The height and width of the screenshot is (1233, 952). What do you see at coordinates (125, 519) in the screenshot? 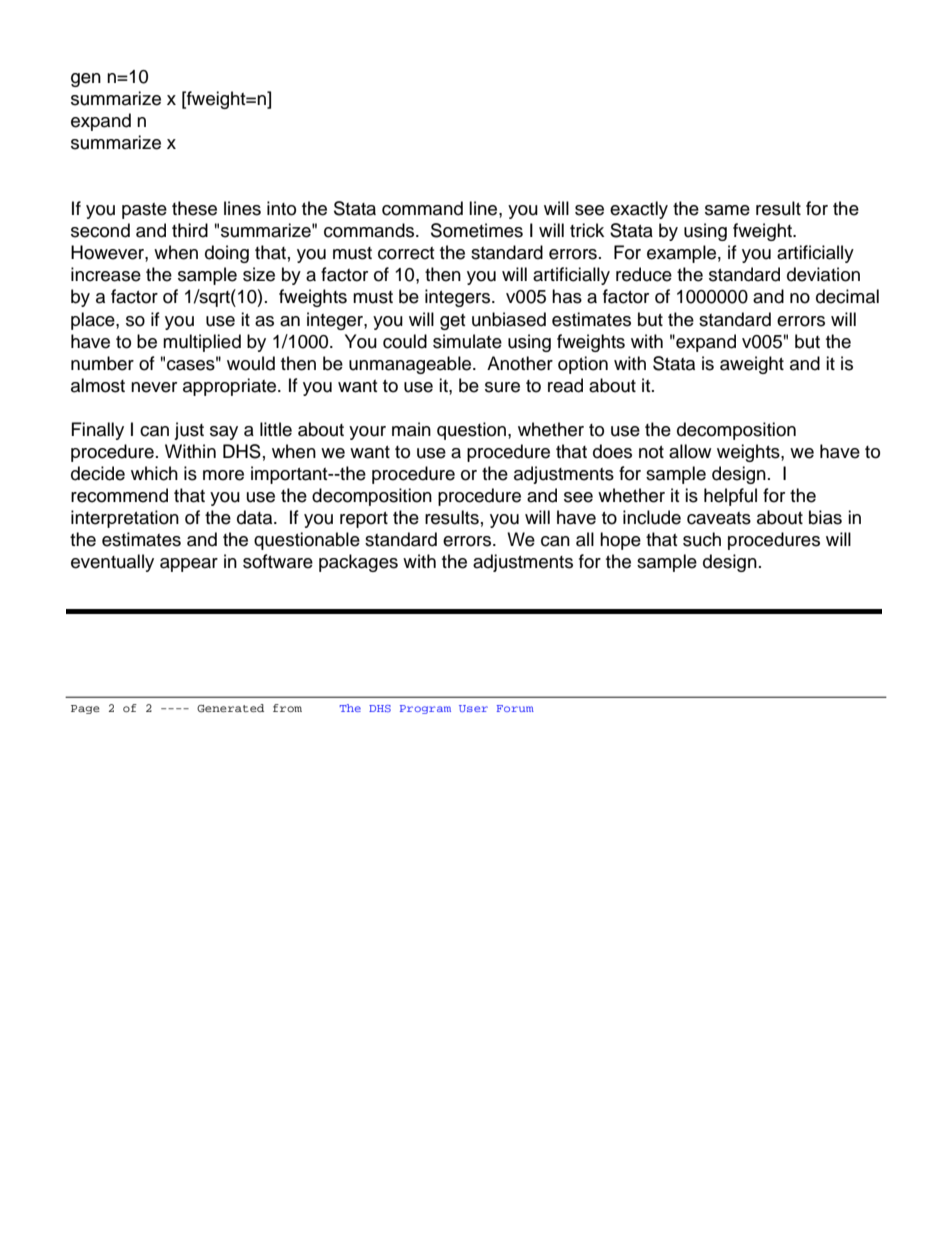
I see `interpretation` at bounding box center [125, 519].
